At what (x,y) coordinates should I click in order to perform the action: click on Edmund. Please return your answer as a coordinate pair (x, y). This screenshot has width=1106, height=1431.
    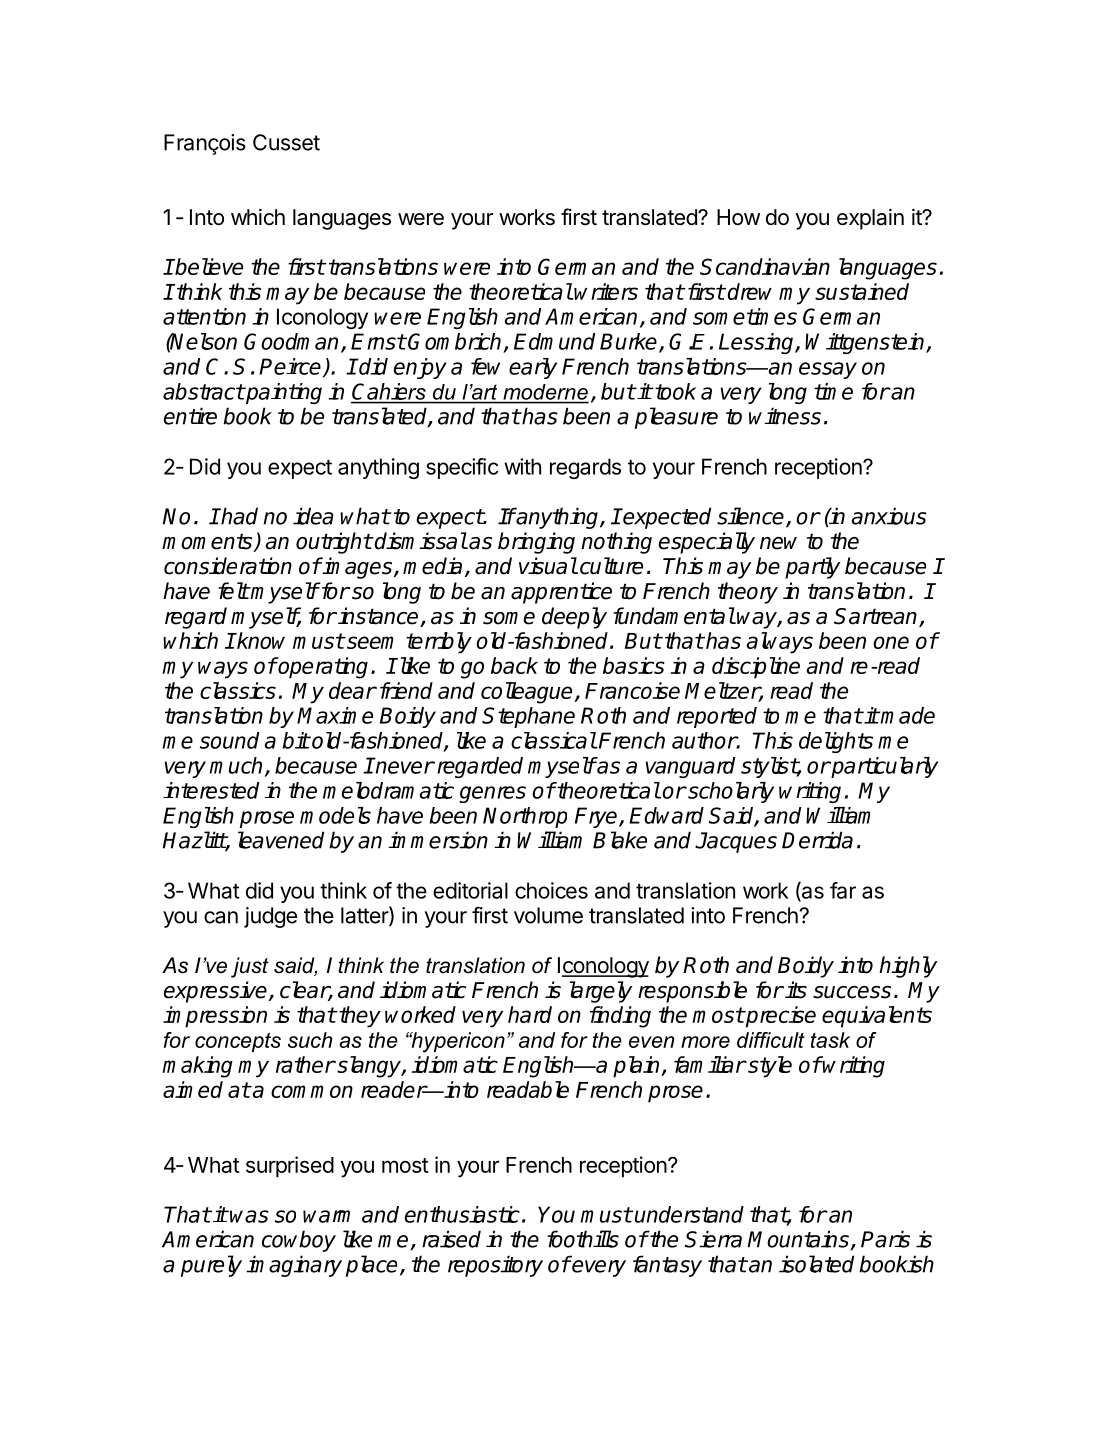
    Looking at the image, I should click on (554, 341).
